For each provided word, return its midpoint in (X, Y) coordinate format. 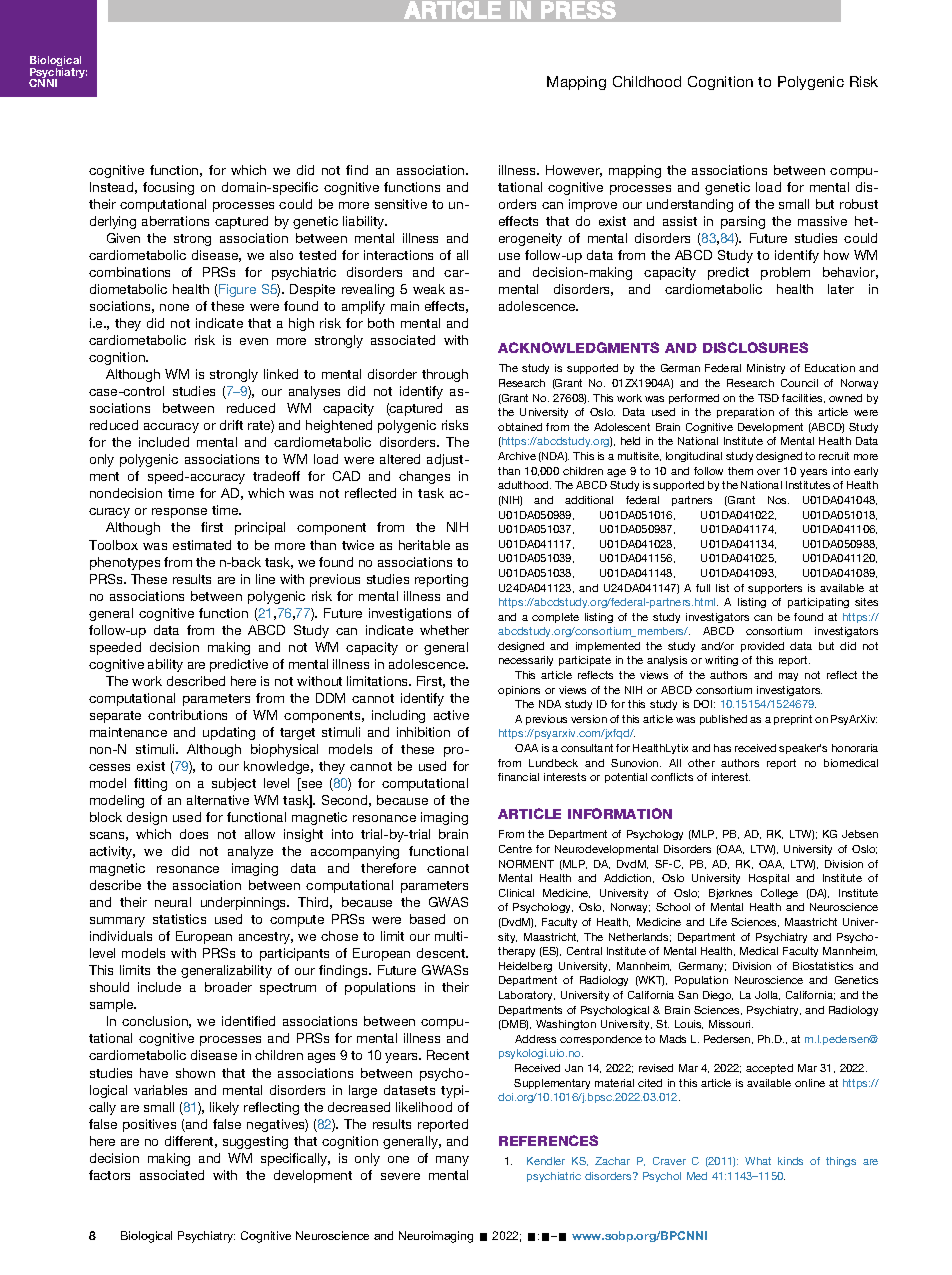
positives (149, 1125)
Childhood (647, 81)
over (768, 472)
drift (231, 425)
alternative (218, 800)
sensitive (401, 204)
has (722, 748)
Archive (517, 456)
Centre (515, 849)
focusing (168, 188)
